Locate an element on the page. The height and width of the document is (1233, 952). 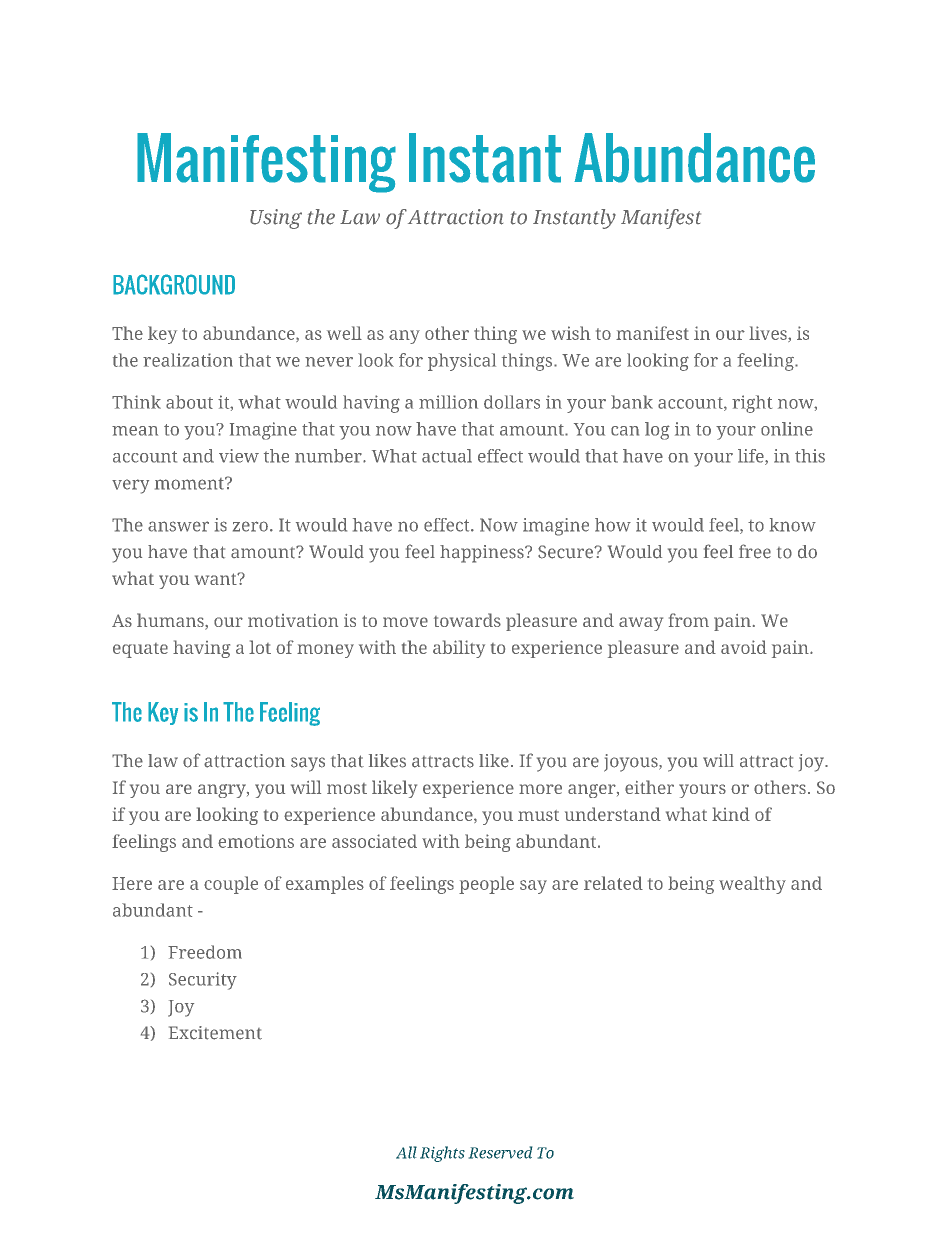
lives is located at coordinates (769, 334).
